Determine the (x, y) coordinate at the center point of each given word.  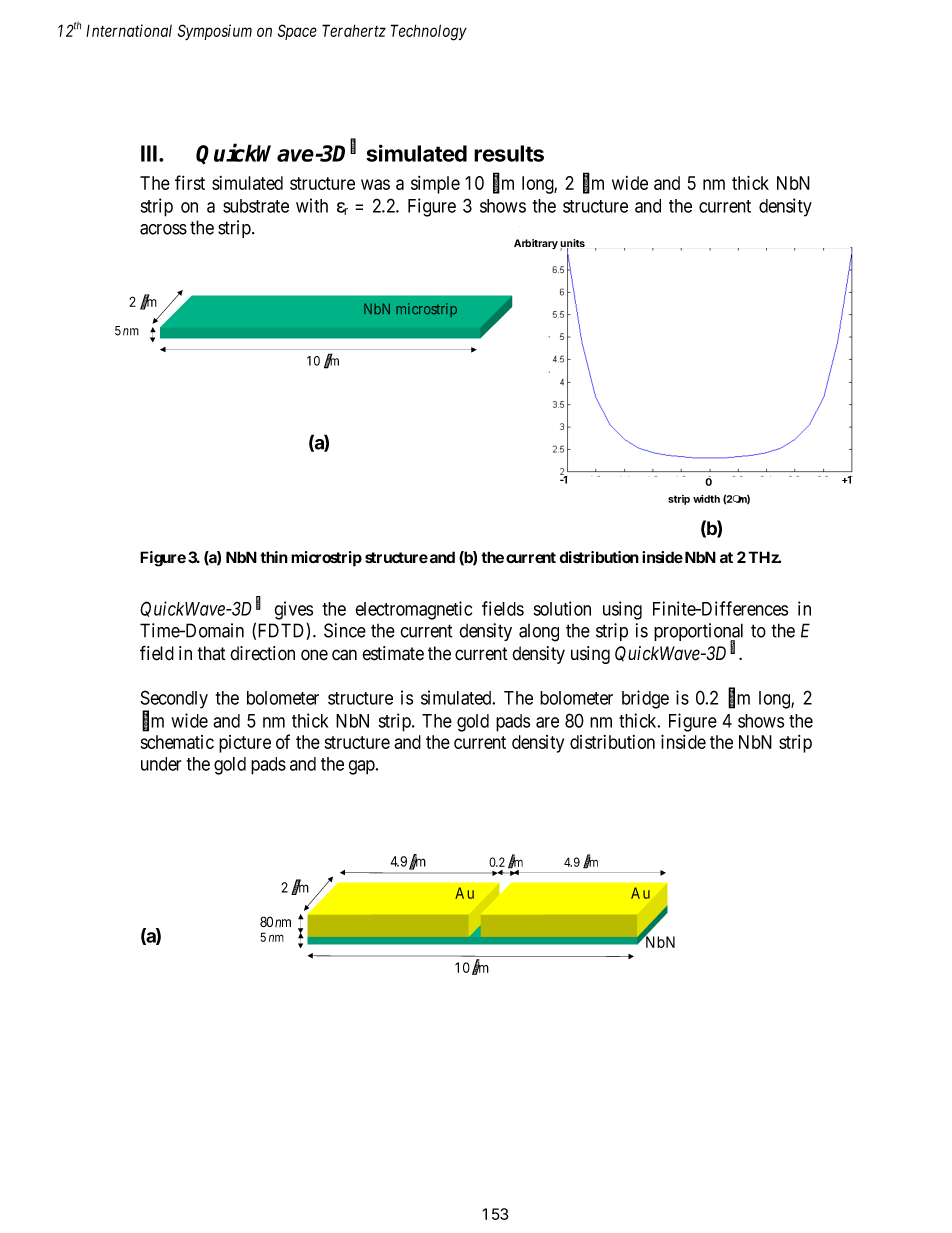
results (509, 153)
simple (435, 185)
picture (245, 744)
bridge (645, 699)
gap (362, 767)
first (190, 182)
